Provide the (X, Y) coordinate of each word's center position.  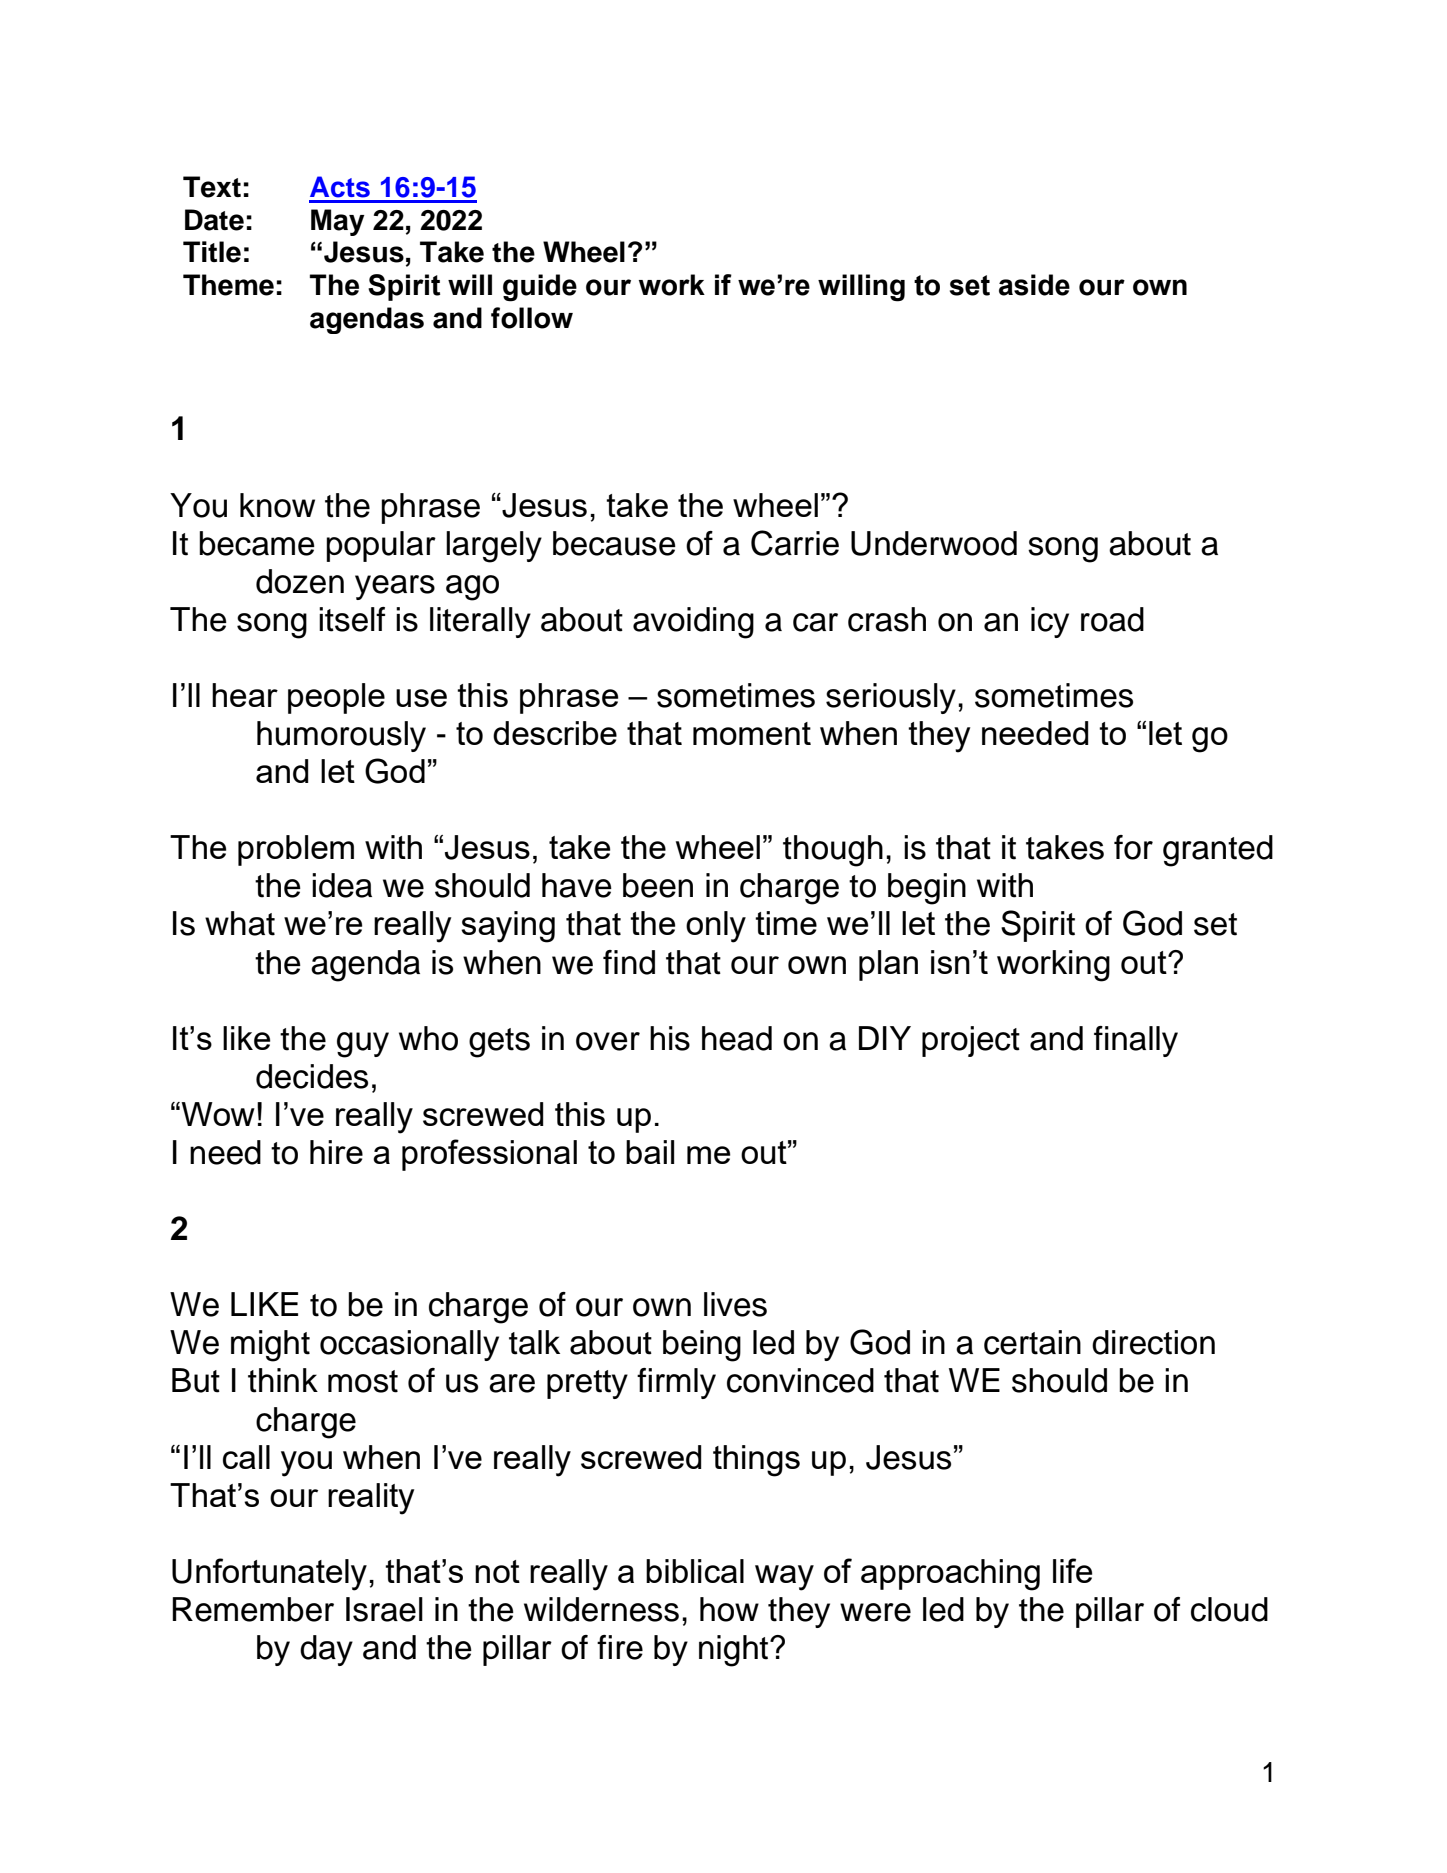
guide (540, 288)
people (336, 698)
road (1112, 619)
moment (752, 733)
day (326, 1650)
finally (1136, 1041)
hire (336, 1152)
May (338, 222)
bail (650, 1152)
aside (1034, 285)
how (729, 1609)
